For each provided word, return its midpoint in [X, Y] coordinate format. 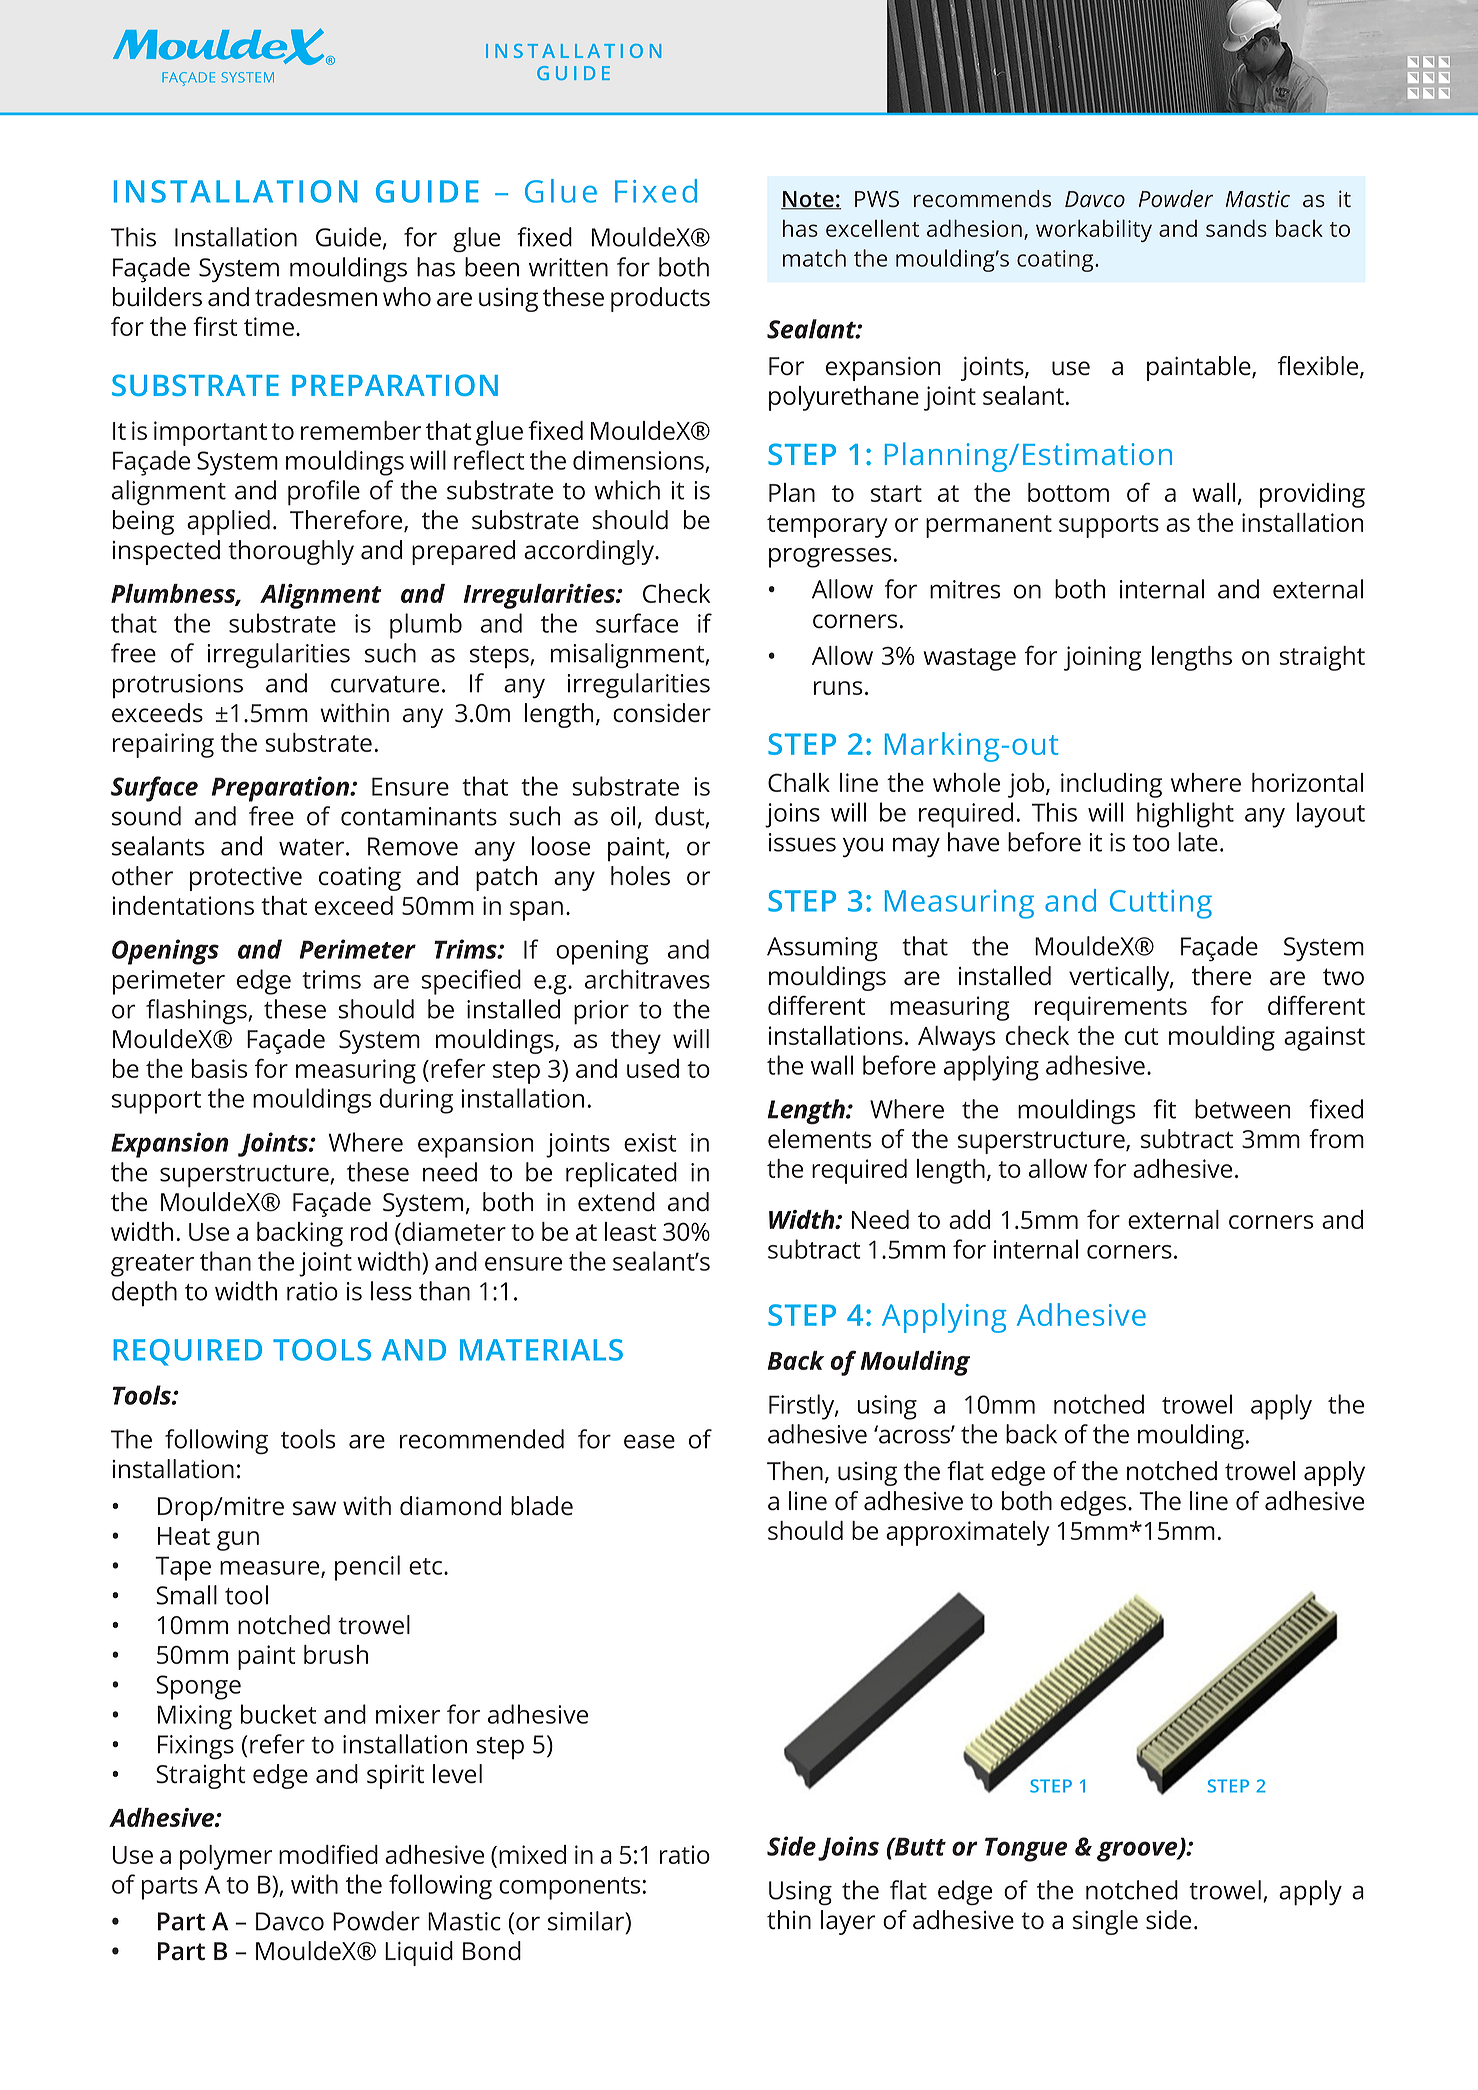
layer [848, 1922]
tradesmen [316, 297]
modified [328, 1854]
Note [808, 200]
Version [1225, 76]
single [1105, 1922]
